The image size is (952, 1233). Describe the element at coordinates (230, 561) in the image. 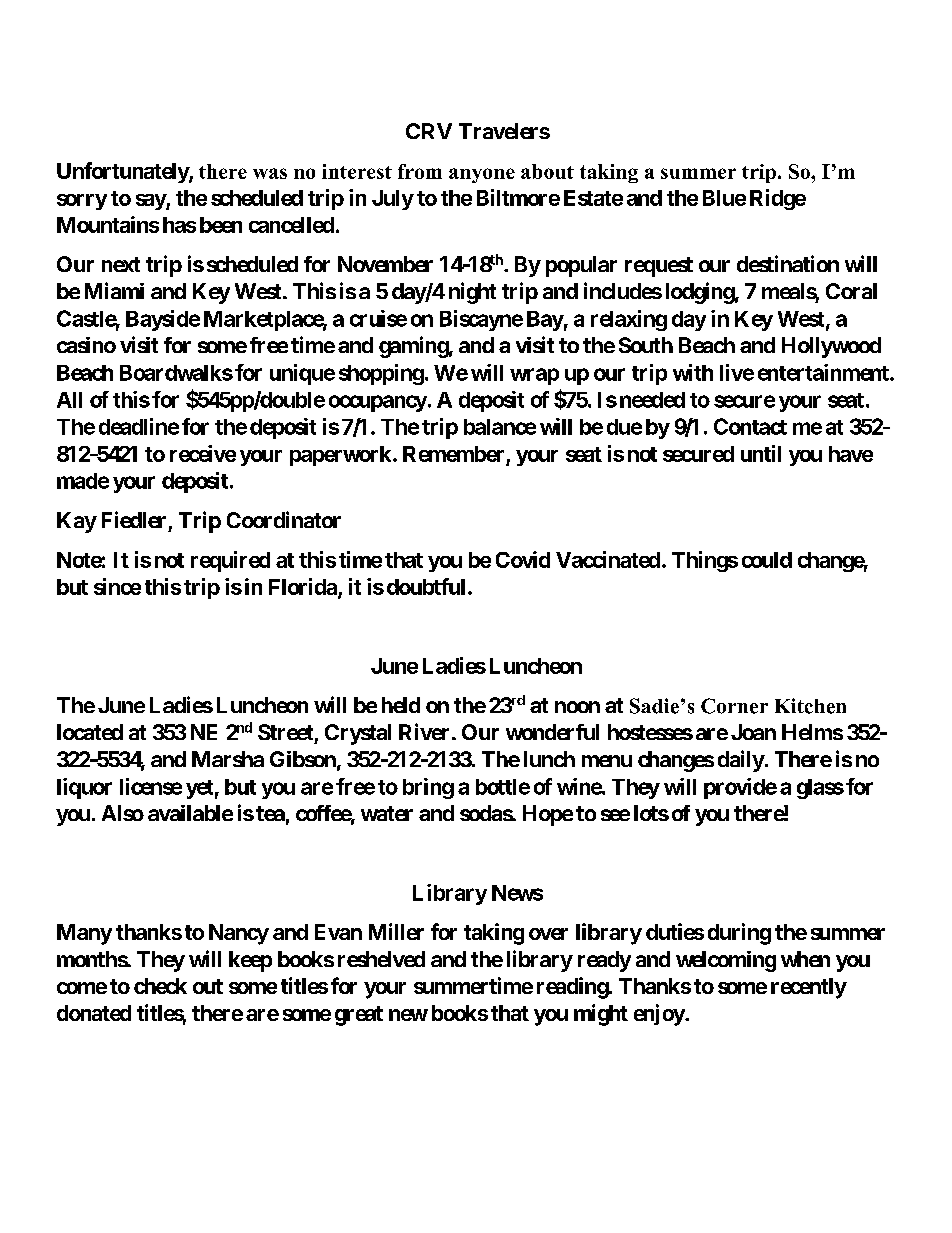

I see `required` at that location.
